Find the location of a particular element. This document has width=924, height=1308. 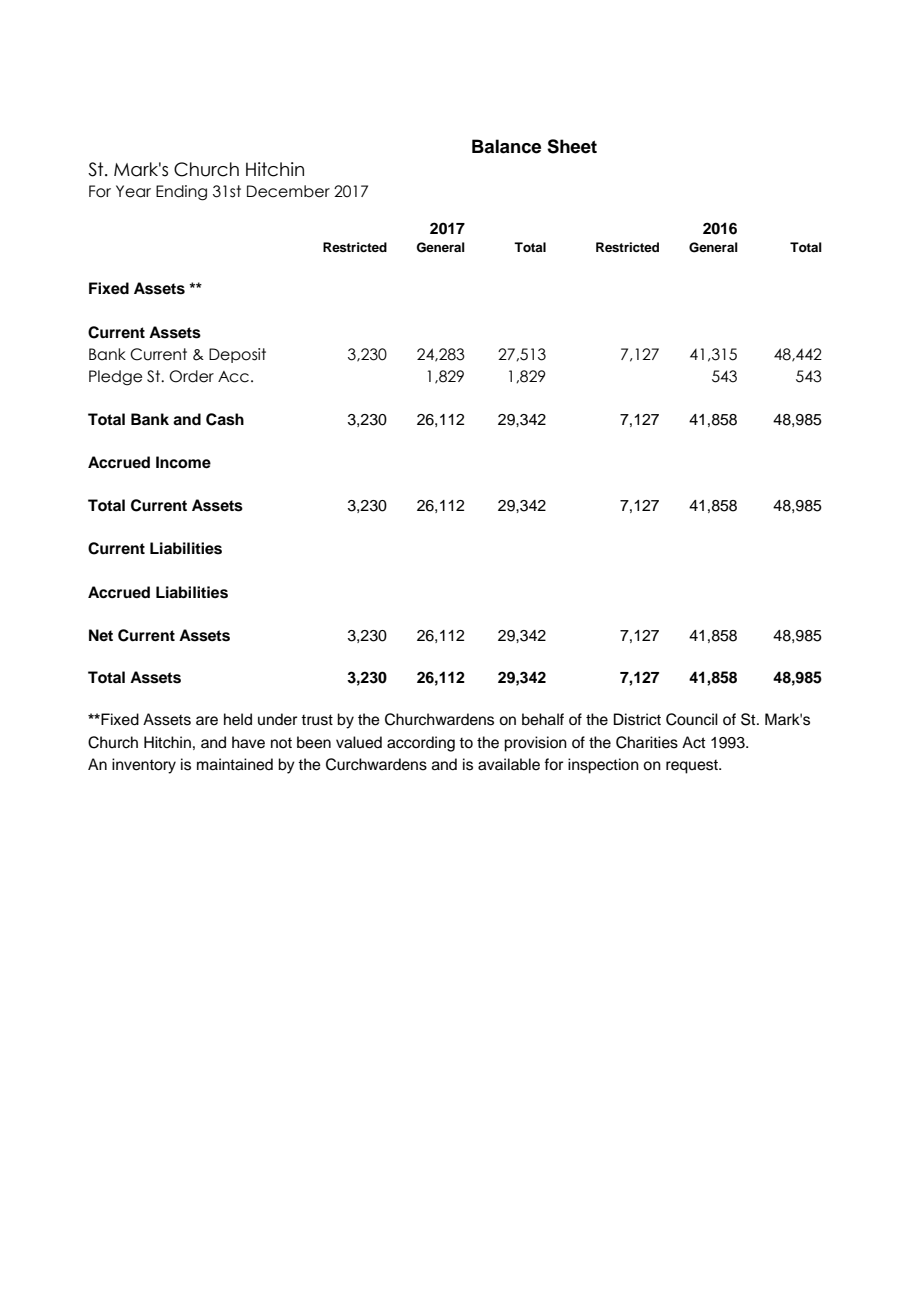

Ending is located at coordinates (181, 193).
